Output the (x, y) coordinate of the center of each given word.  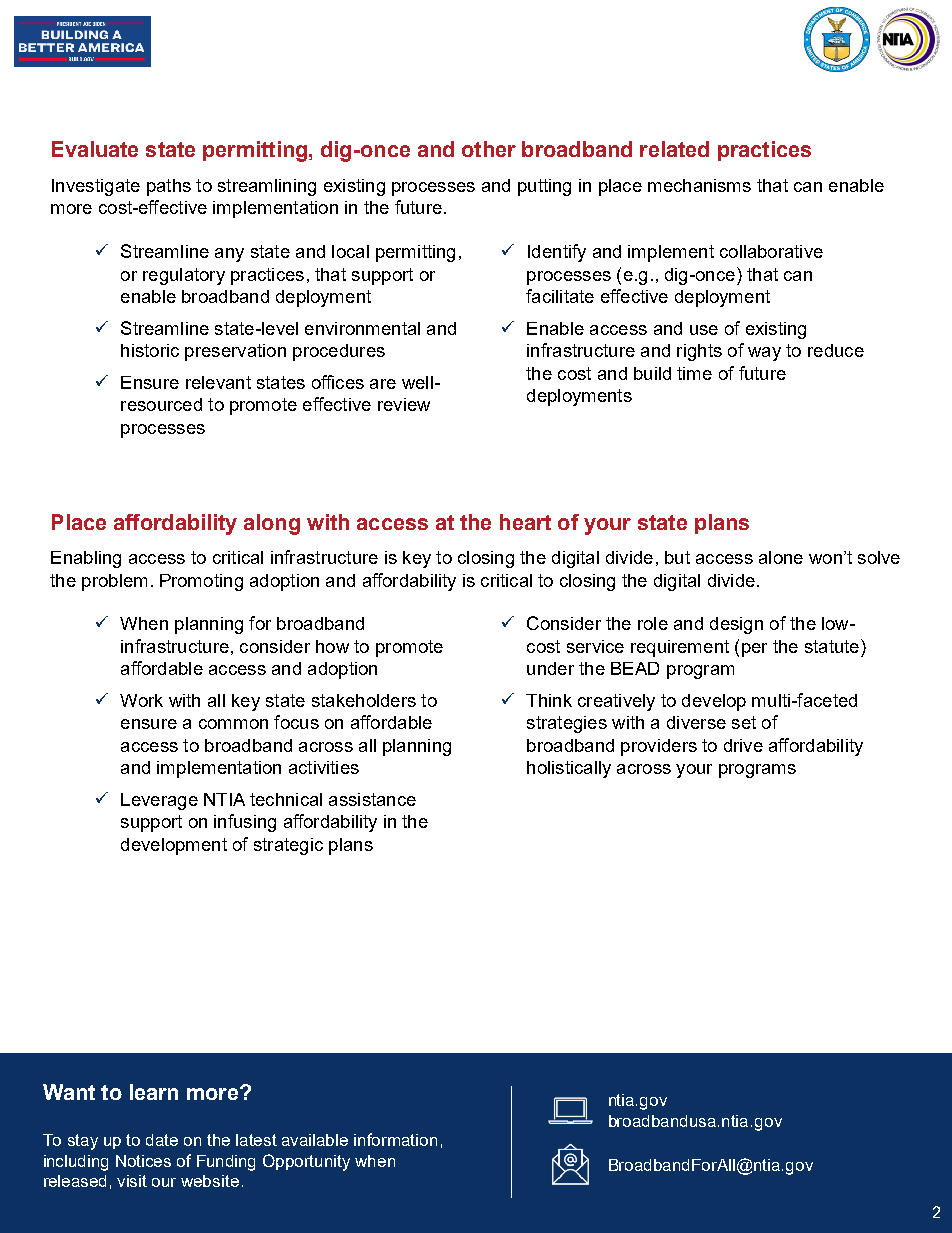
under (550, 668)
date (162, 1140)
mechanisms (699, 185)
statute (833, 646)
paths (169, 187)
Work (141, 700)
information (395, 1139)
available (315, 1140)
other (489, 149)
